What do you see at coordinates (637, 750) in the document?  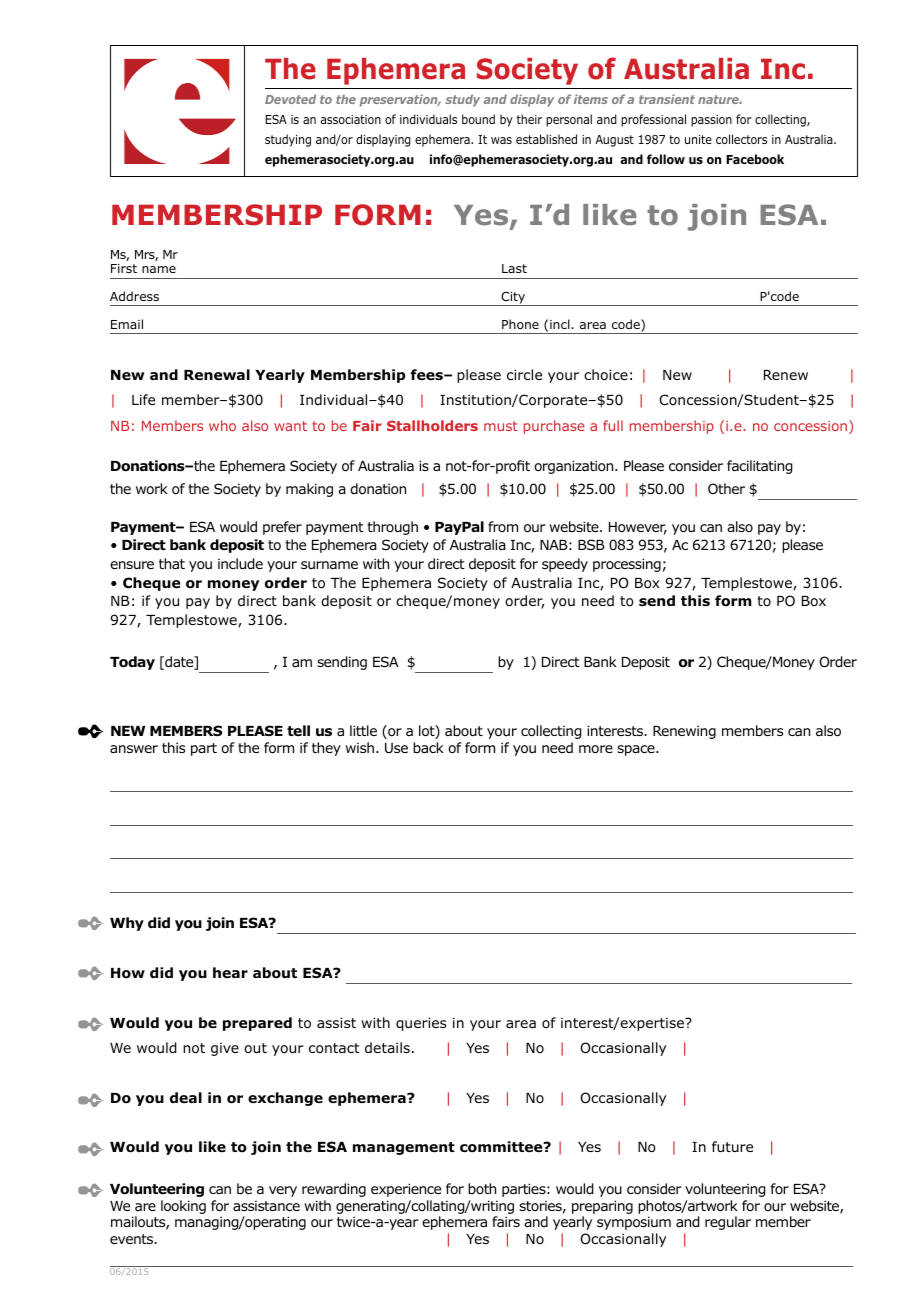 I see `space` at bounding box center [637, 750].
